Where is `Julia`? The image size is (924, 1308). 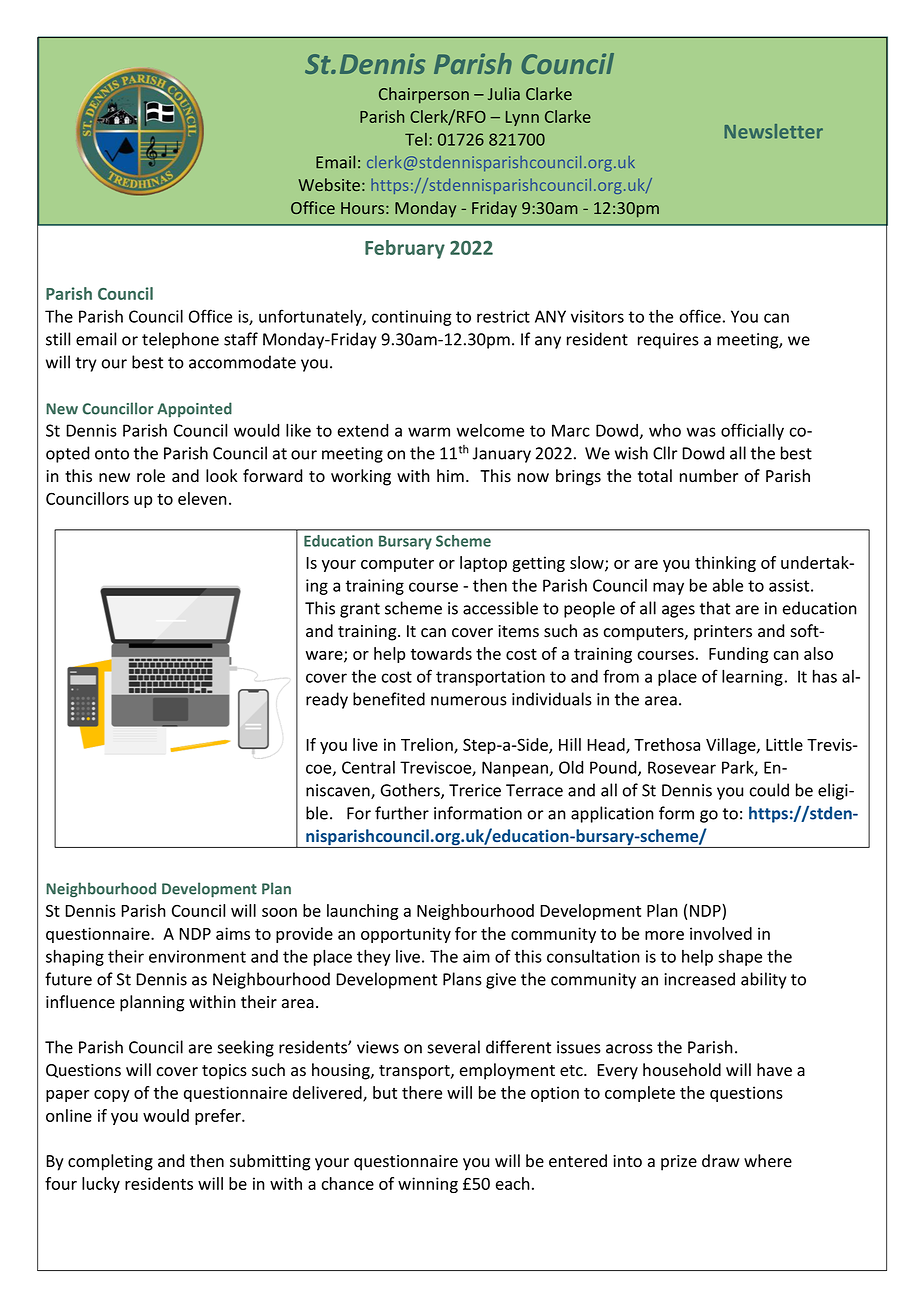 Julia is located at coordinates (504, 93).
